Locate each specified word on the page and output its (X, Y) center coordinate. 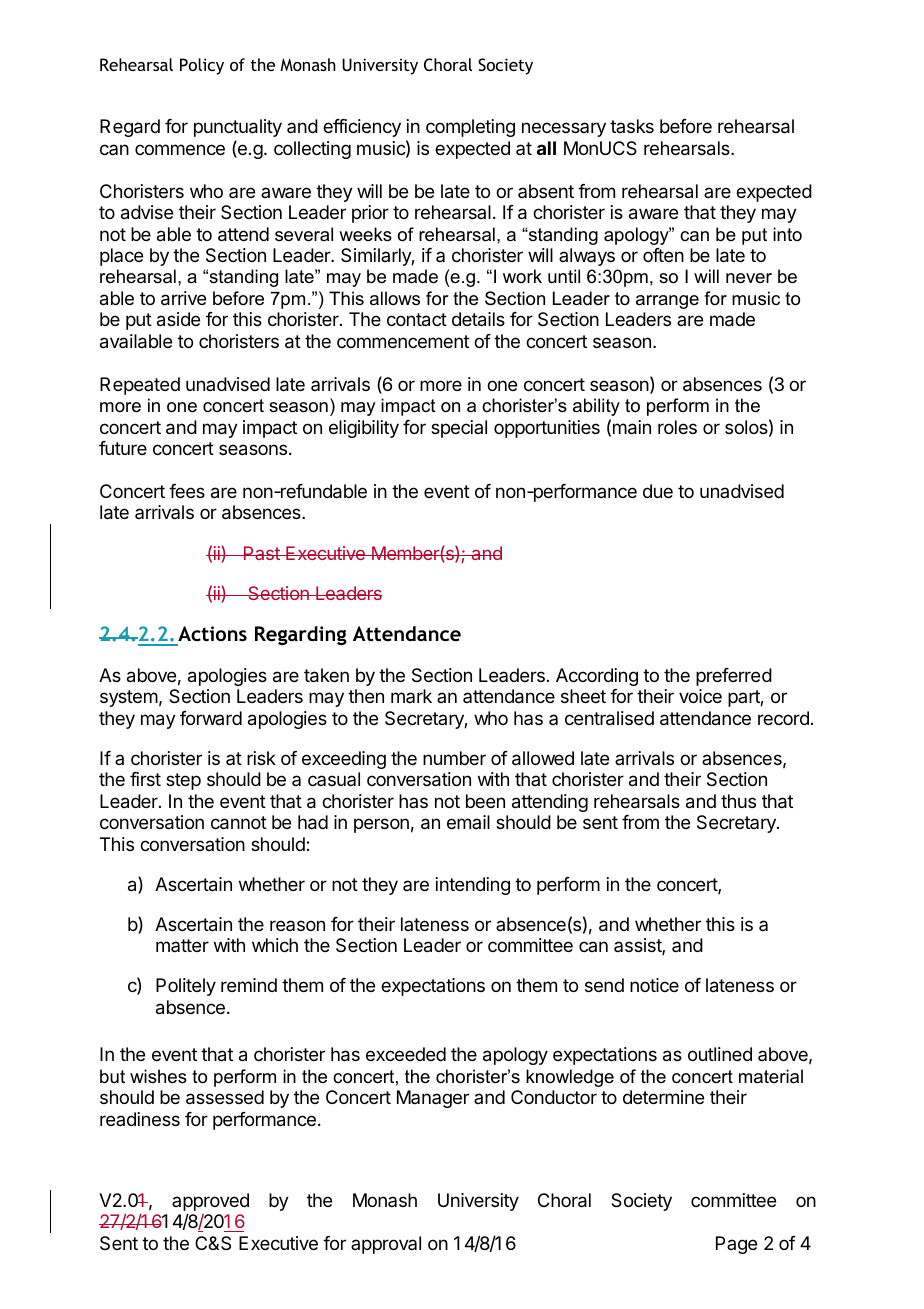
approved (210, 1203)
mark (411, 696)
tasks (632, 126)
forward (211, 718)
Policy (202, 66)
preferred (734, 677)
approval (386, 1245)
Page (736, 1245)
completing (470, 128)
